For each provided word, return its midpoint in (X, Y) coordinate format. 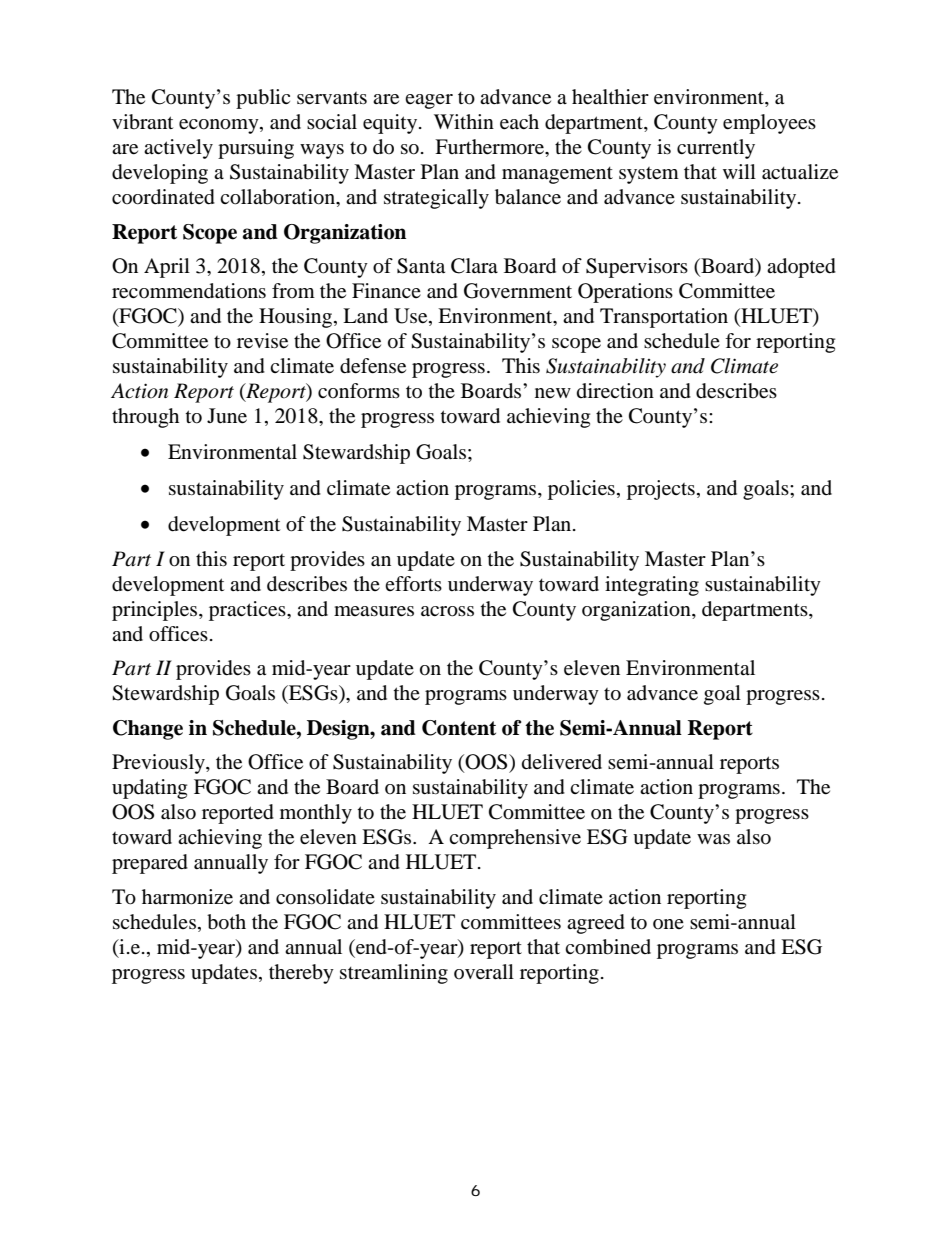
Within (464, 121)
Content (459, 728)
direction (615, 391)
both (226, 922)
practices (248, 611)
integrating (652, 586)
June (227, 416)
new (553, 393)
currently (716, 149)
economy (220, 126)
